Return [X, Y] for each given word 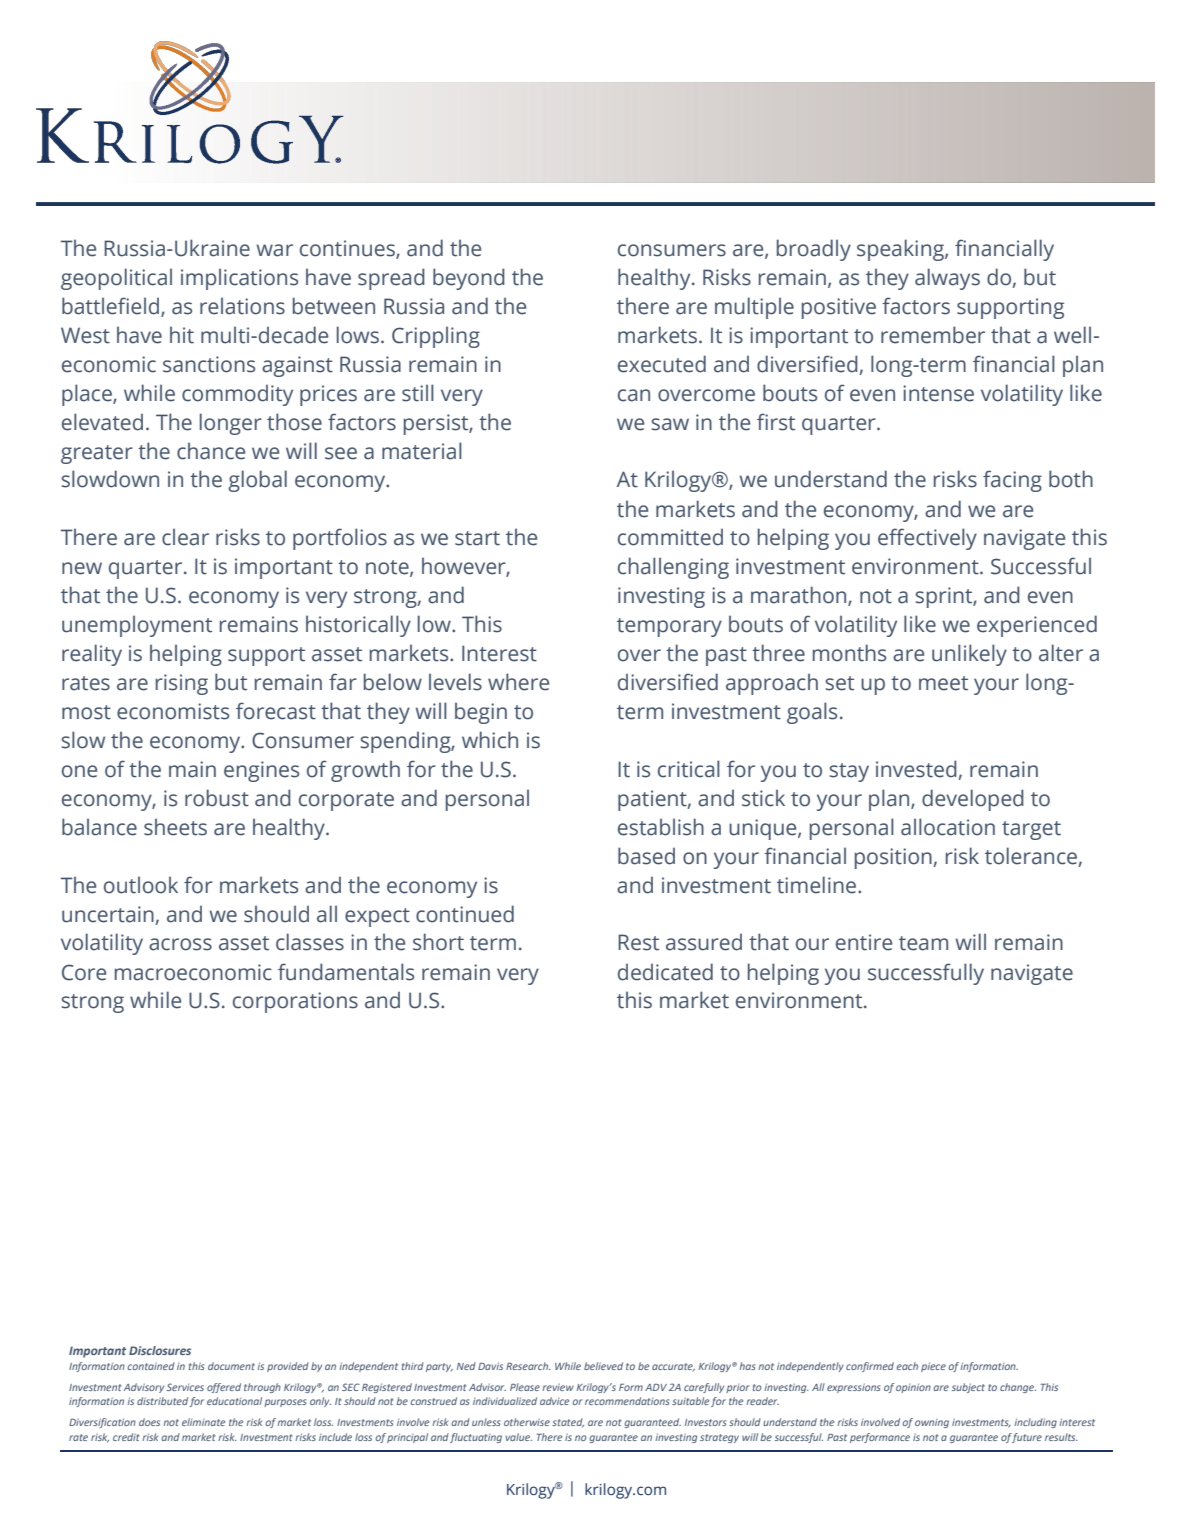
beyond [469, 279]
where [518, 682]
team [923, 943]
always [947, 279]
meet [943, 683]
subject [968, 1388]
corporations [295, 1002]
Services [185, 1387]
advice [554, 1401]
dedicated [665, 972]
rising [182, 684]
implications [239, 279]
